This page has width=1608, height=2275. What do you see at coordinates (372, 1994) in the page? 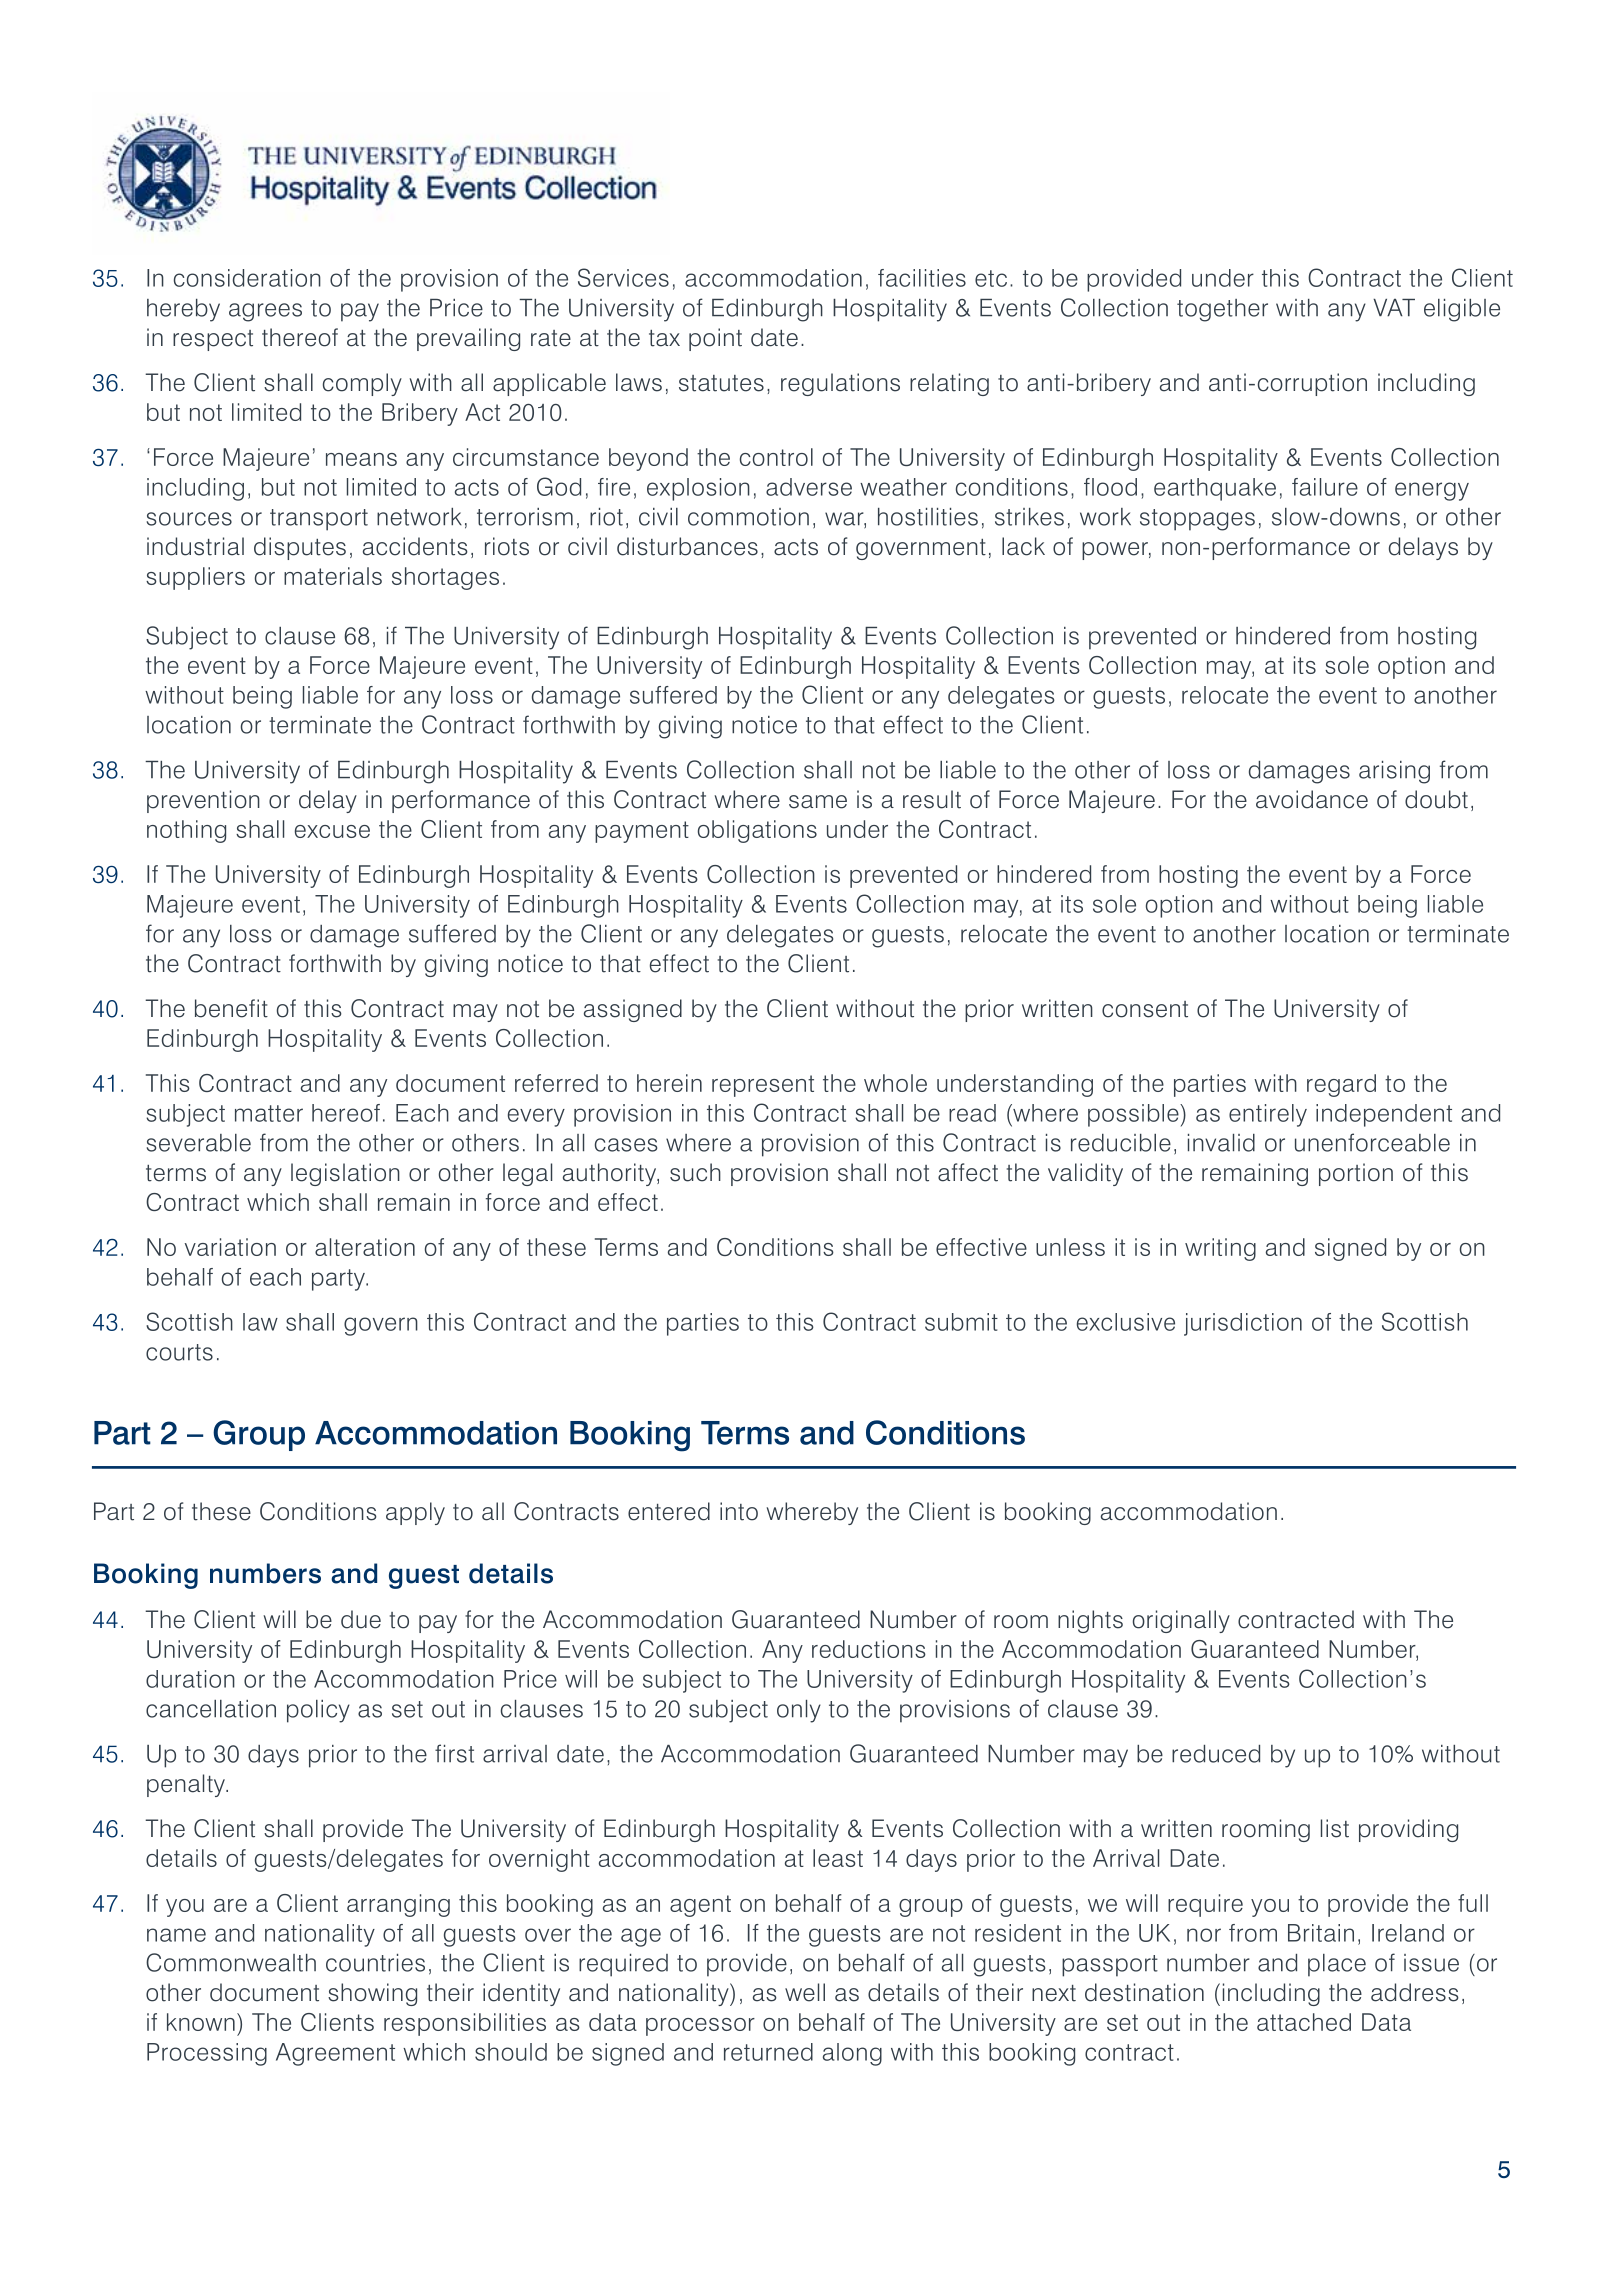
I see `showing` at bounding box center [372, 1994].
